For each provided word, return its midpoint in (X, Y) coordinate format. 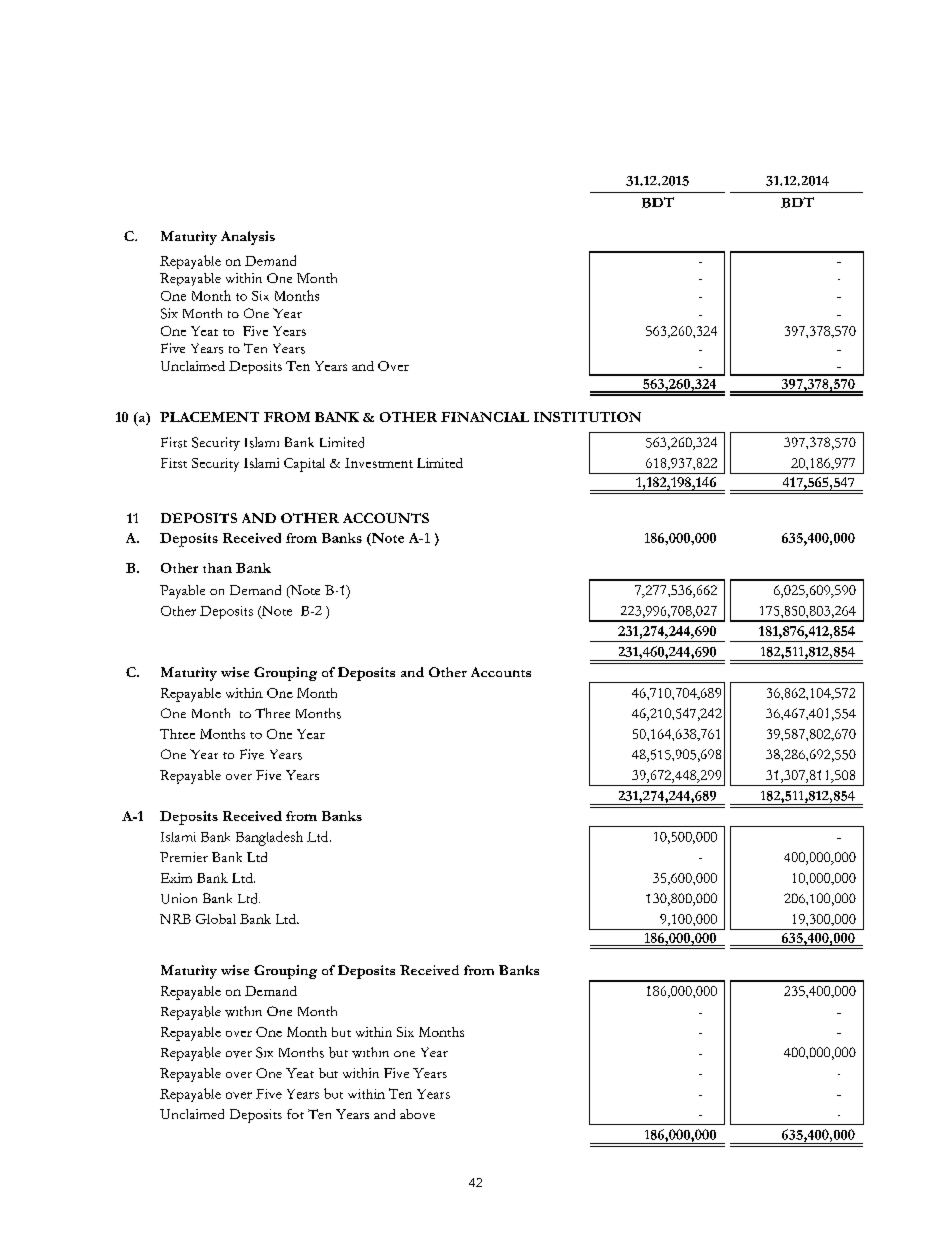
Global (216, 919)
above (417, 1114)
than (217, 568)
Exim (176, 878)
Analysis (248, 238)
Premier (184, 857)
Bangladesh (269, 838)
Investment (379, 463)
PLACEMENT (209, 417)
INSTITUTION (587, 417)
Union (179, 898)
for (295, 1114)
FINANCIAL (485, 417)
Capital (304, 465)
